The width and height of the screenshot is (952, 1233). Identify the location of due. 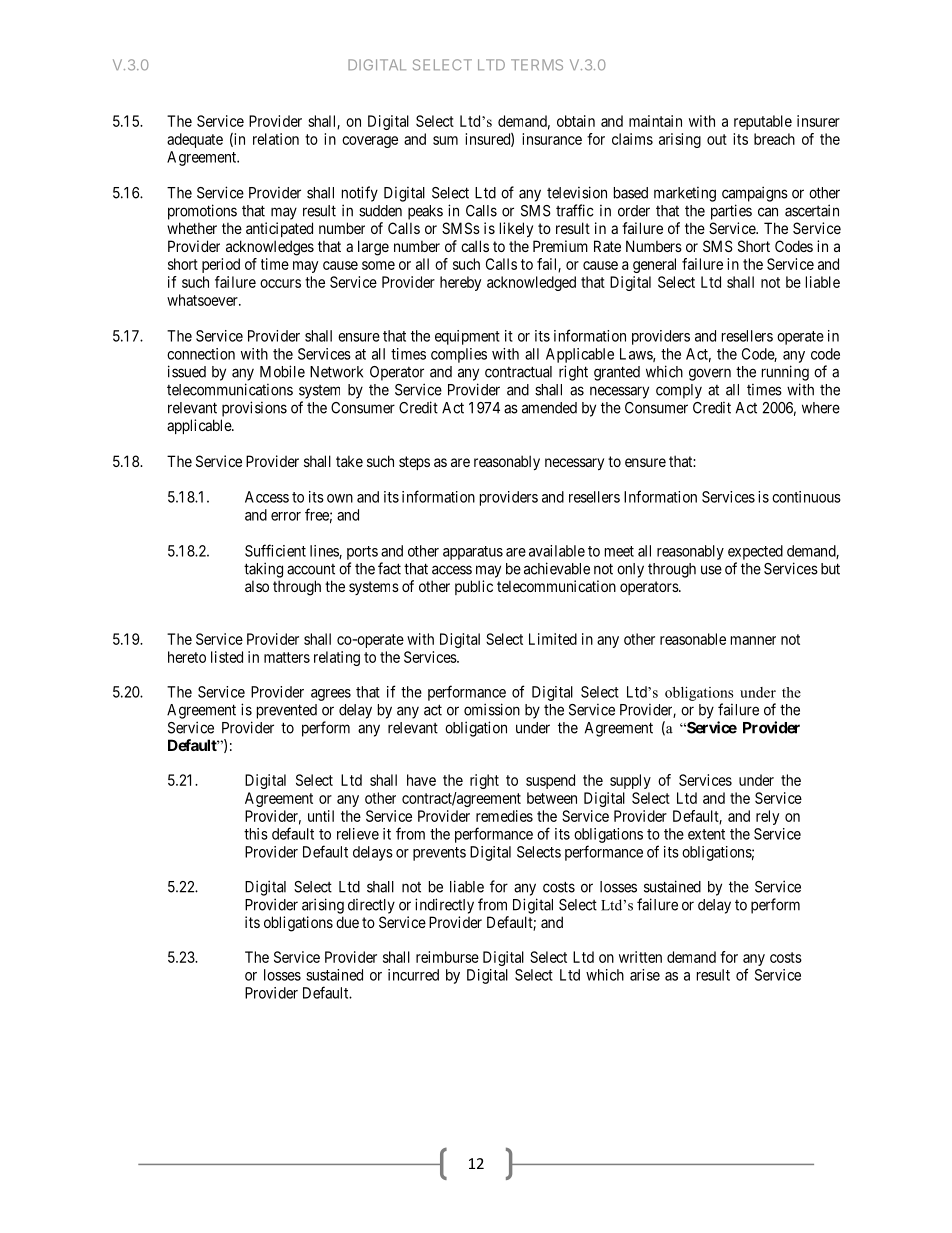
(347, 922).
